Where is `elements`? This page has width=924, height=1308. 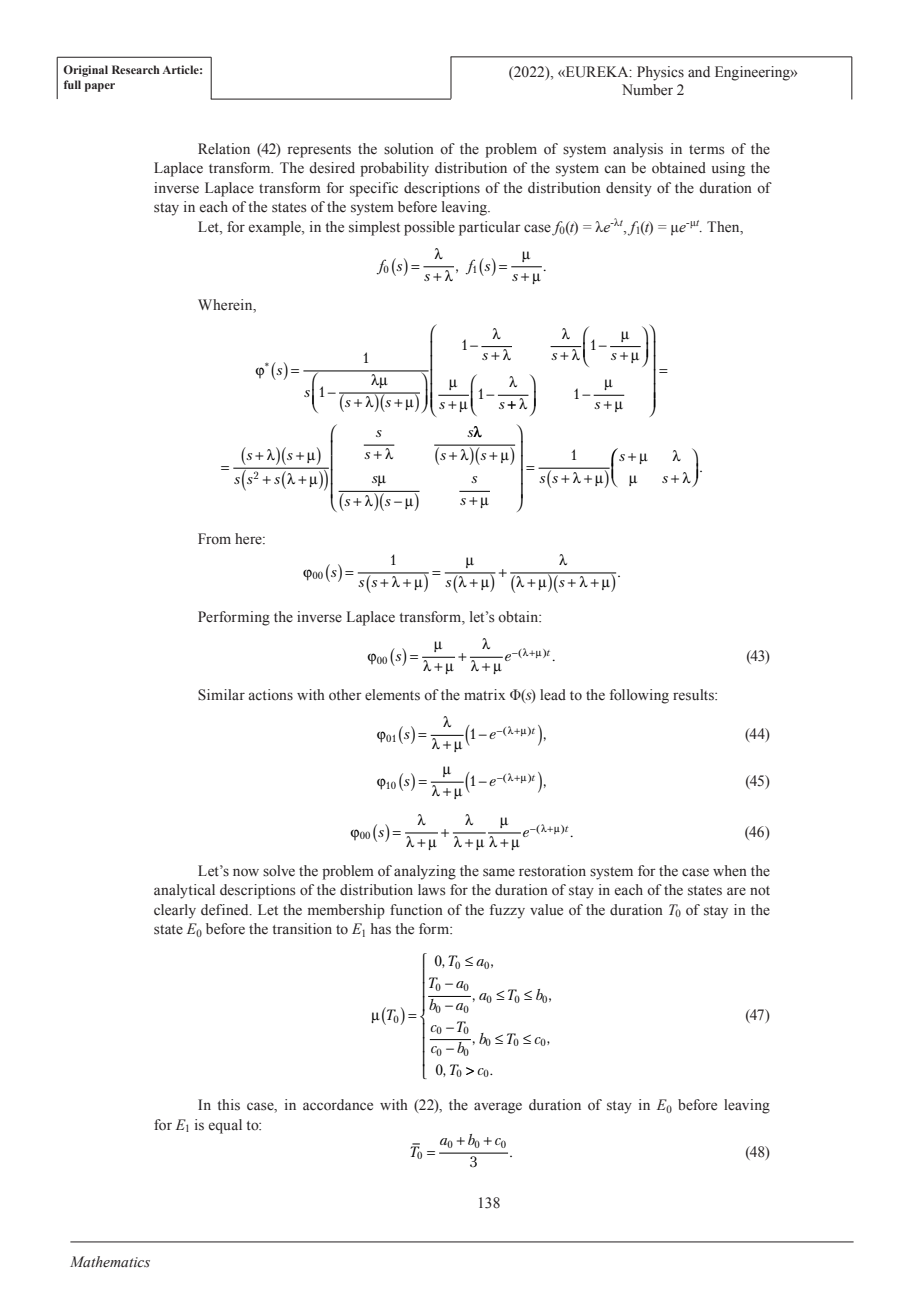
elements is located at coordinates (392, 695).
